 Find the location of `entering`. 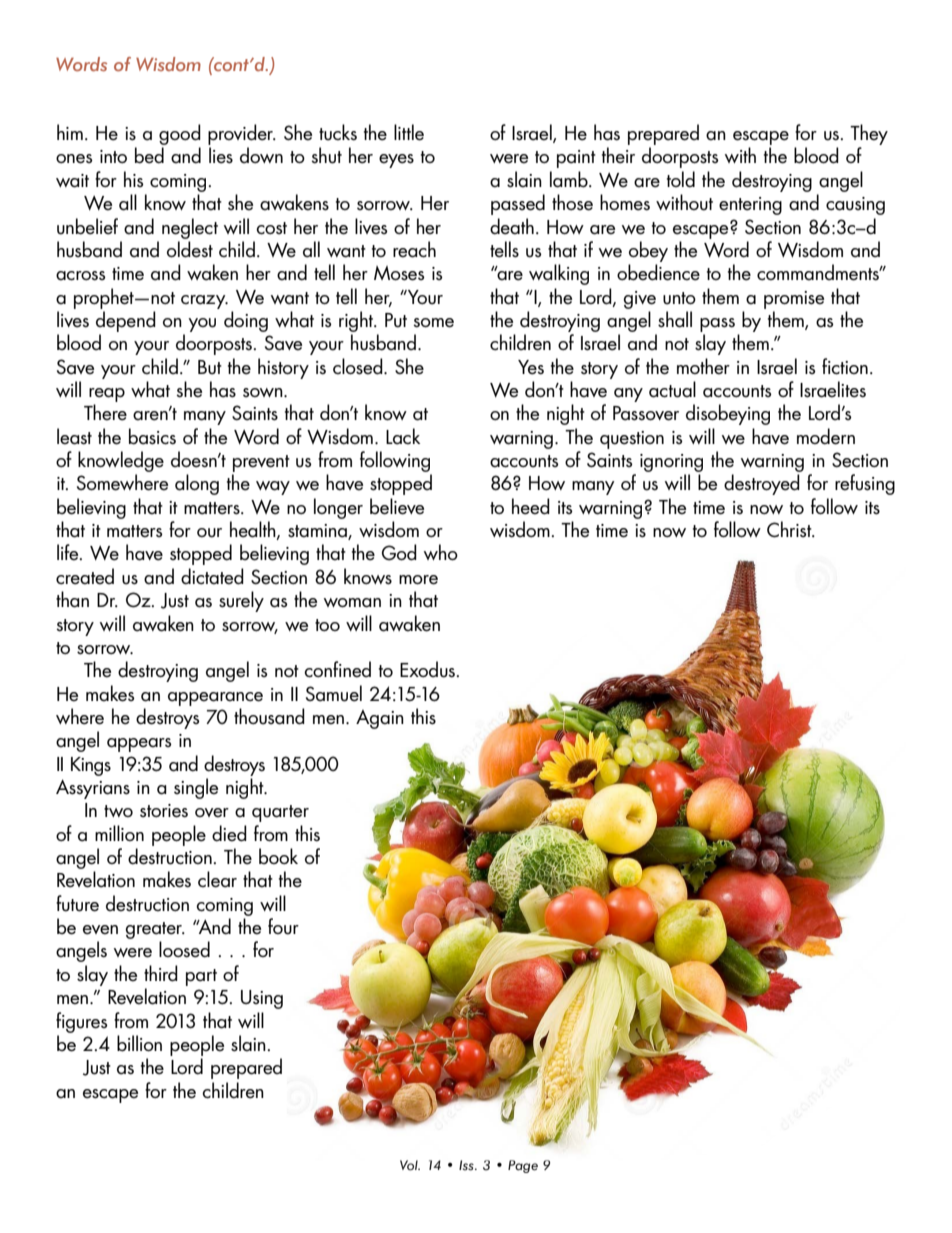

entering is located at coordinates (750, 206).
